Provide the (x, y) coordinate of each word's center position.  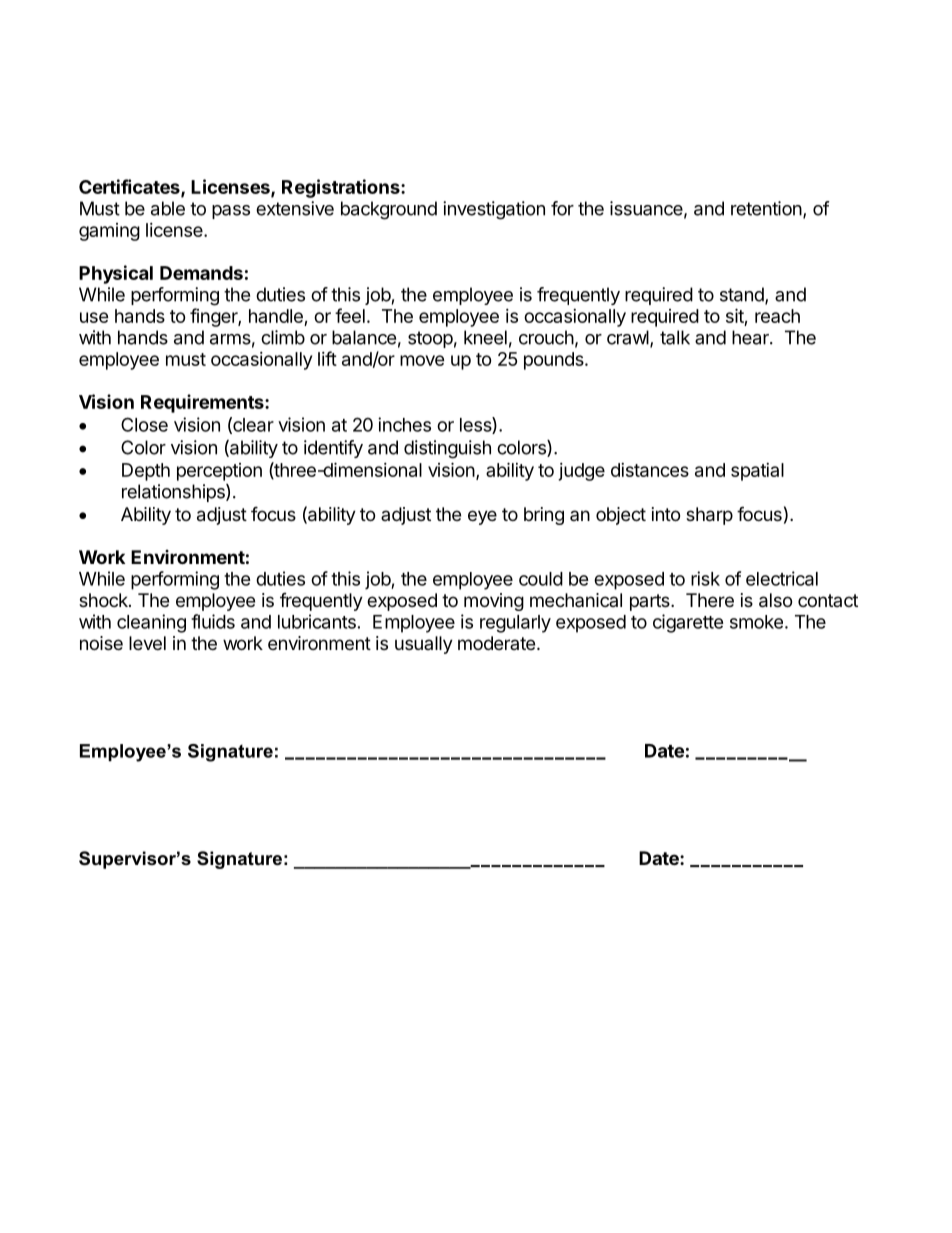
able (168, 208)
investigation (494, 210)
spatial (757, 472)
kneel (485, 337)
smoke (756, 622)
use (94, 317)
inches (404, 424)
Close (144, 424)
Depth (146, 472)
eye (482, 517)
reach (777, 316)
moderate (496, 643)
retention (766, 208)
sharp (709, 516)
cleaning (151, 623)
